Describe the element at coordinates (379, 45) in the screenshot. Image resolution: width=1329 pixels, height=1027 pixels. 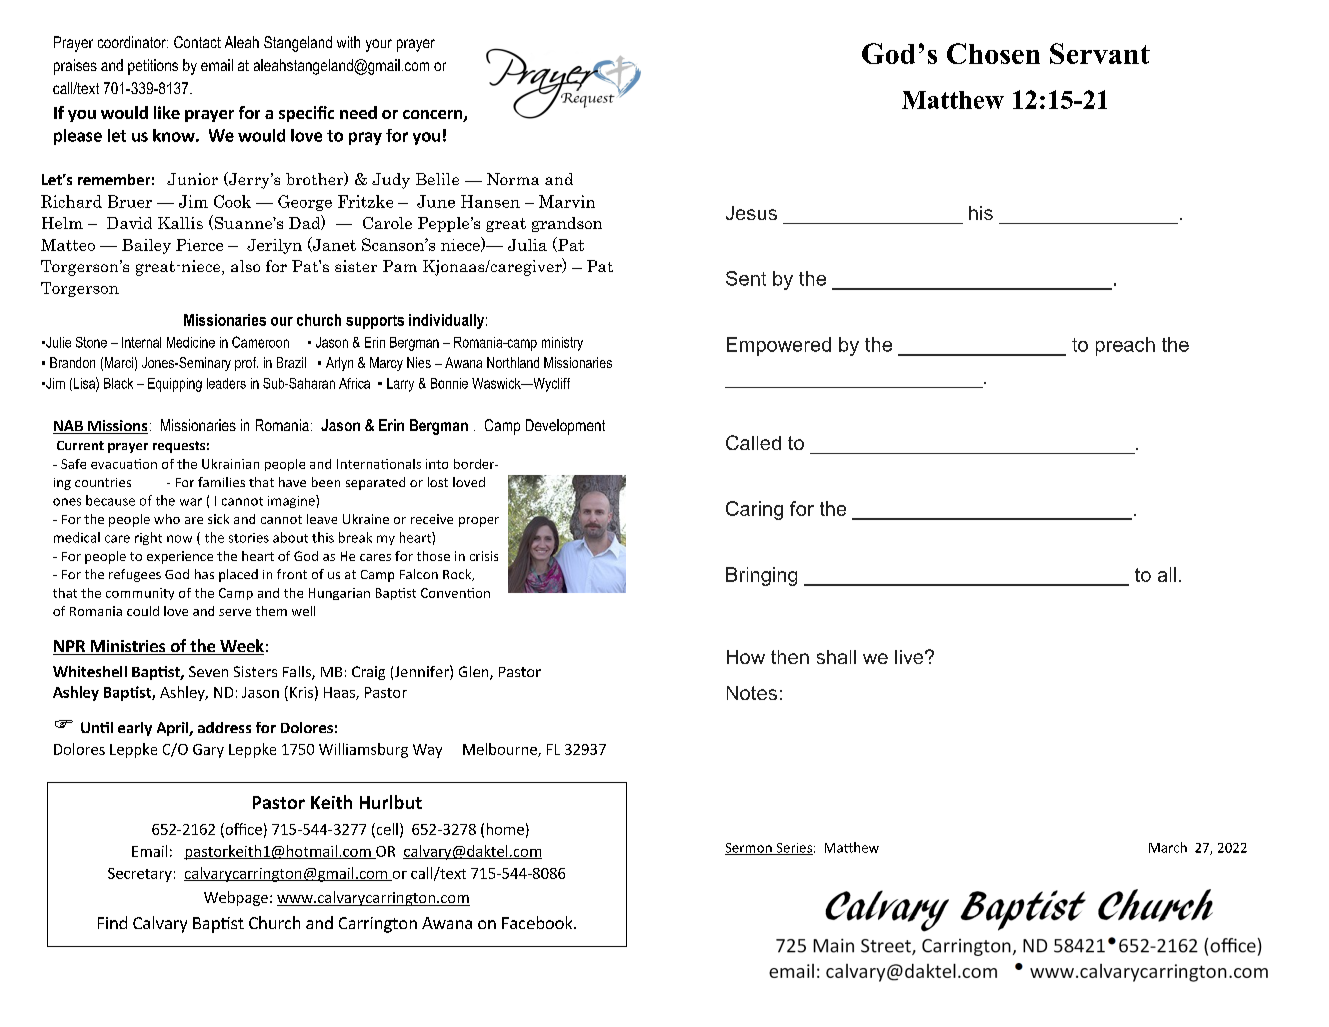
I see `your` at that location.
